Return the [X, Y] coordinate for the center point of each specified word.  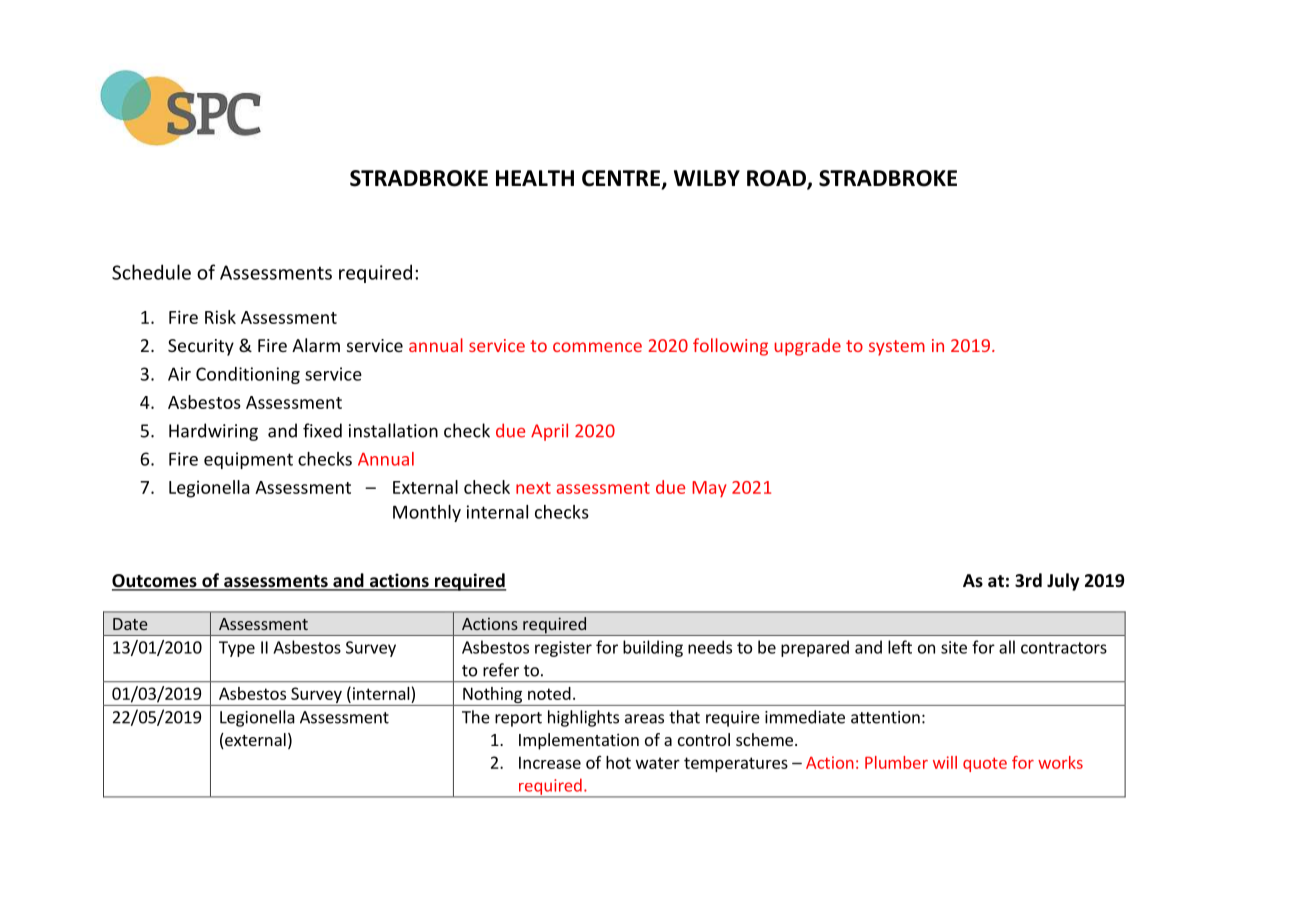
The [476, 717]
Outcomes [155, 582]
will [945, 762]
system [897, 348]
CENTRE [621, 178]
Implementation [579, 741]
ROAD [777, 179]
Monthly [427, 513]
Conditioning [248, 375]
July [1063, 582]
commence [597, 347]
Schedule [151, 272]
